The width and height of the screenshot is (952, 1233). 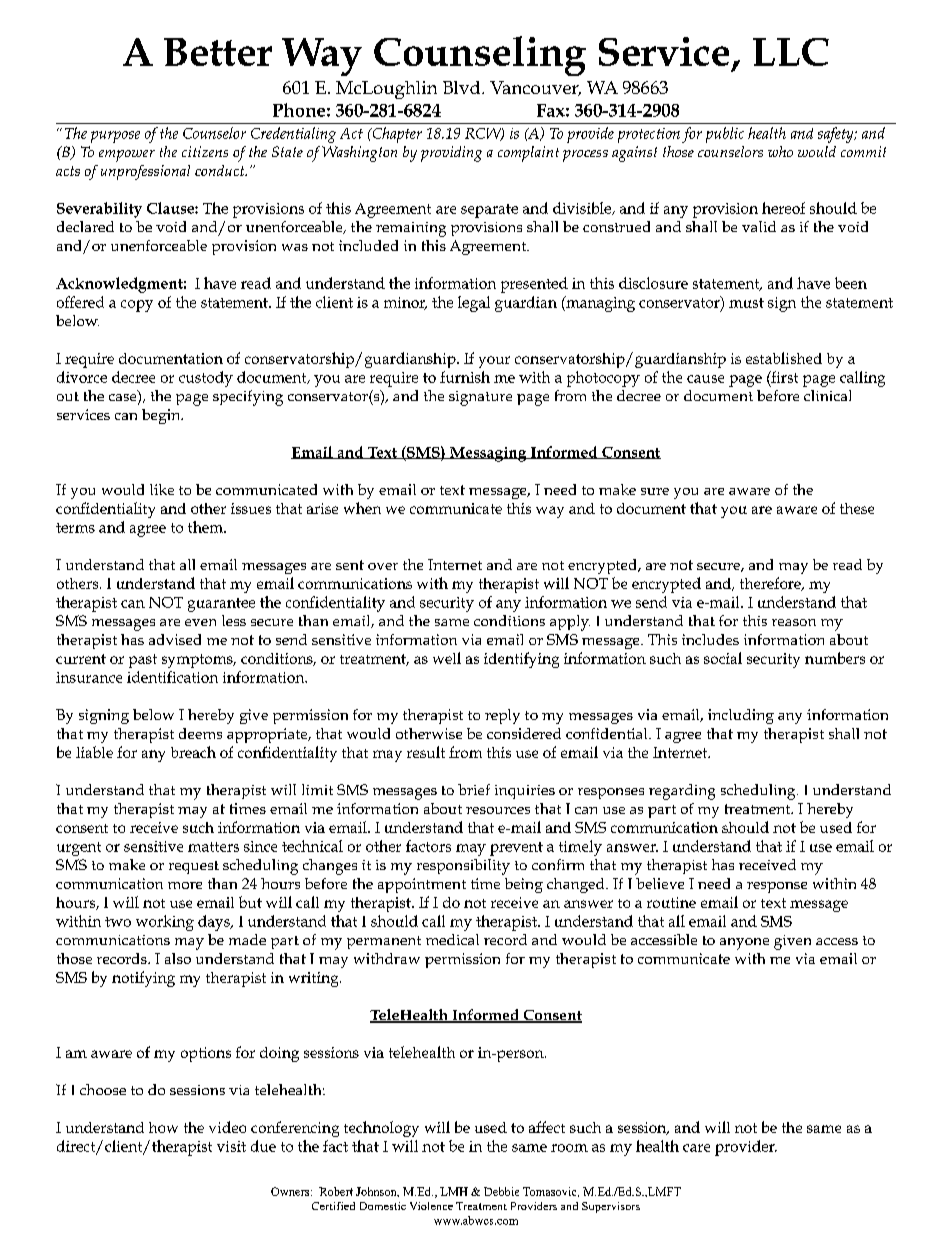 What do you see at coordinates (162, 416) in the screenshot?
I see `begin` at bounding box center [162, 416].
